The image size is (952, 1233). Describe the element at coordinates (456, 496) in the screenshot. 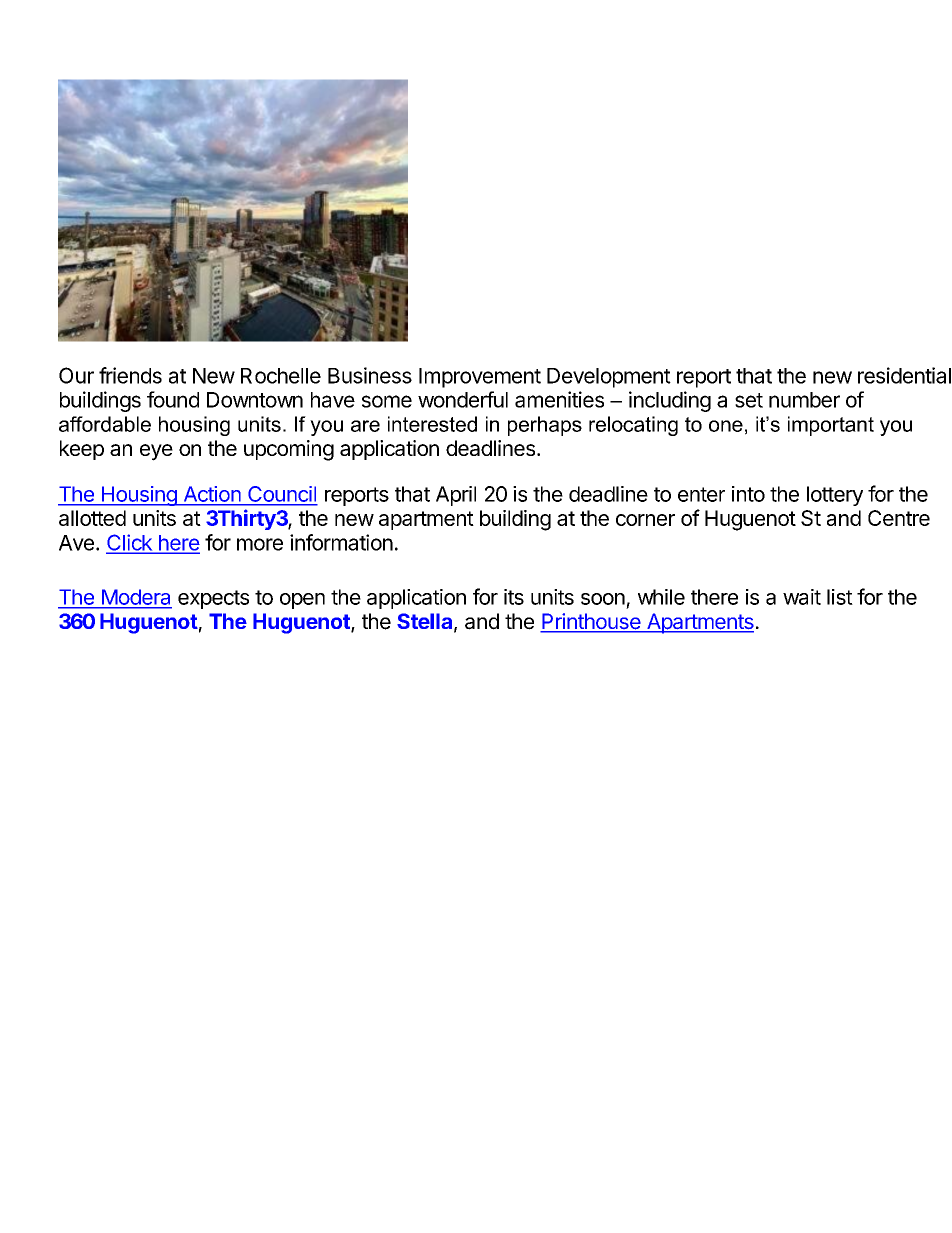

I see `April` at that location.
